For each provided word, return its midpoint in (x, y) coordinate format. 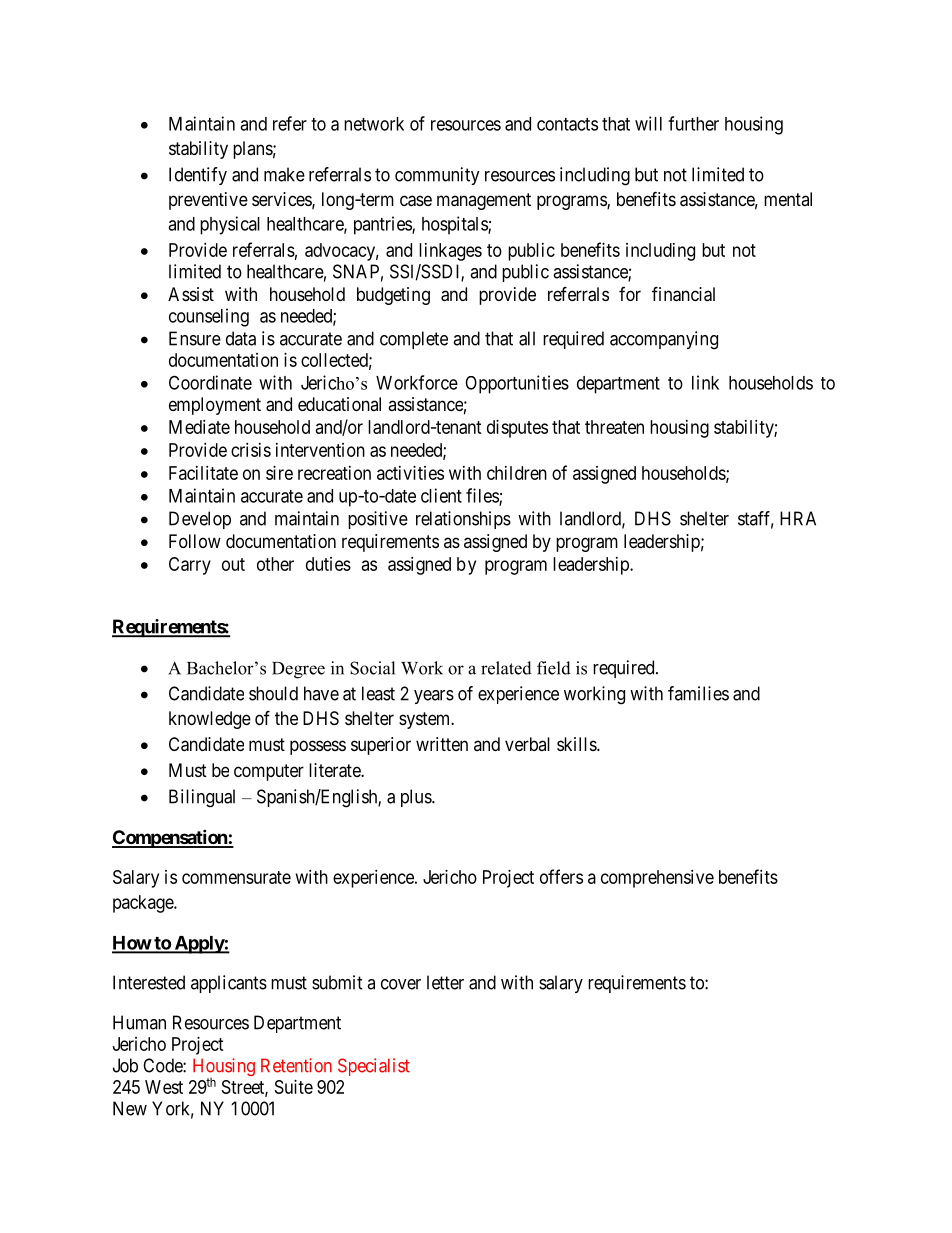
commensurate (236, 877)
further (693, 123)
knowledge (210, 720)
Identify (198, 176)
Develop (200, 520)
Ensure (195, 338)
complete (414, 340)
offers (561, 876)
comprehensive (657, 879)
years (434, 697)
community (437, 176)
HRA (798, 518)
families (698, 693)
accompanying (664, 340)
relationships (463, 520)
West (164, 1087)
